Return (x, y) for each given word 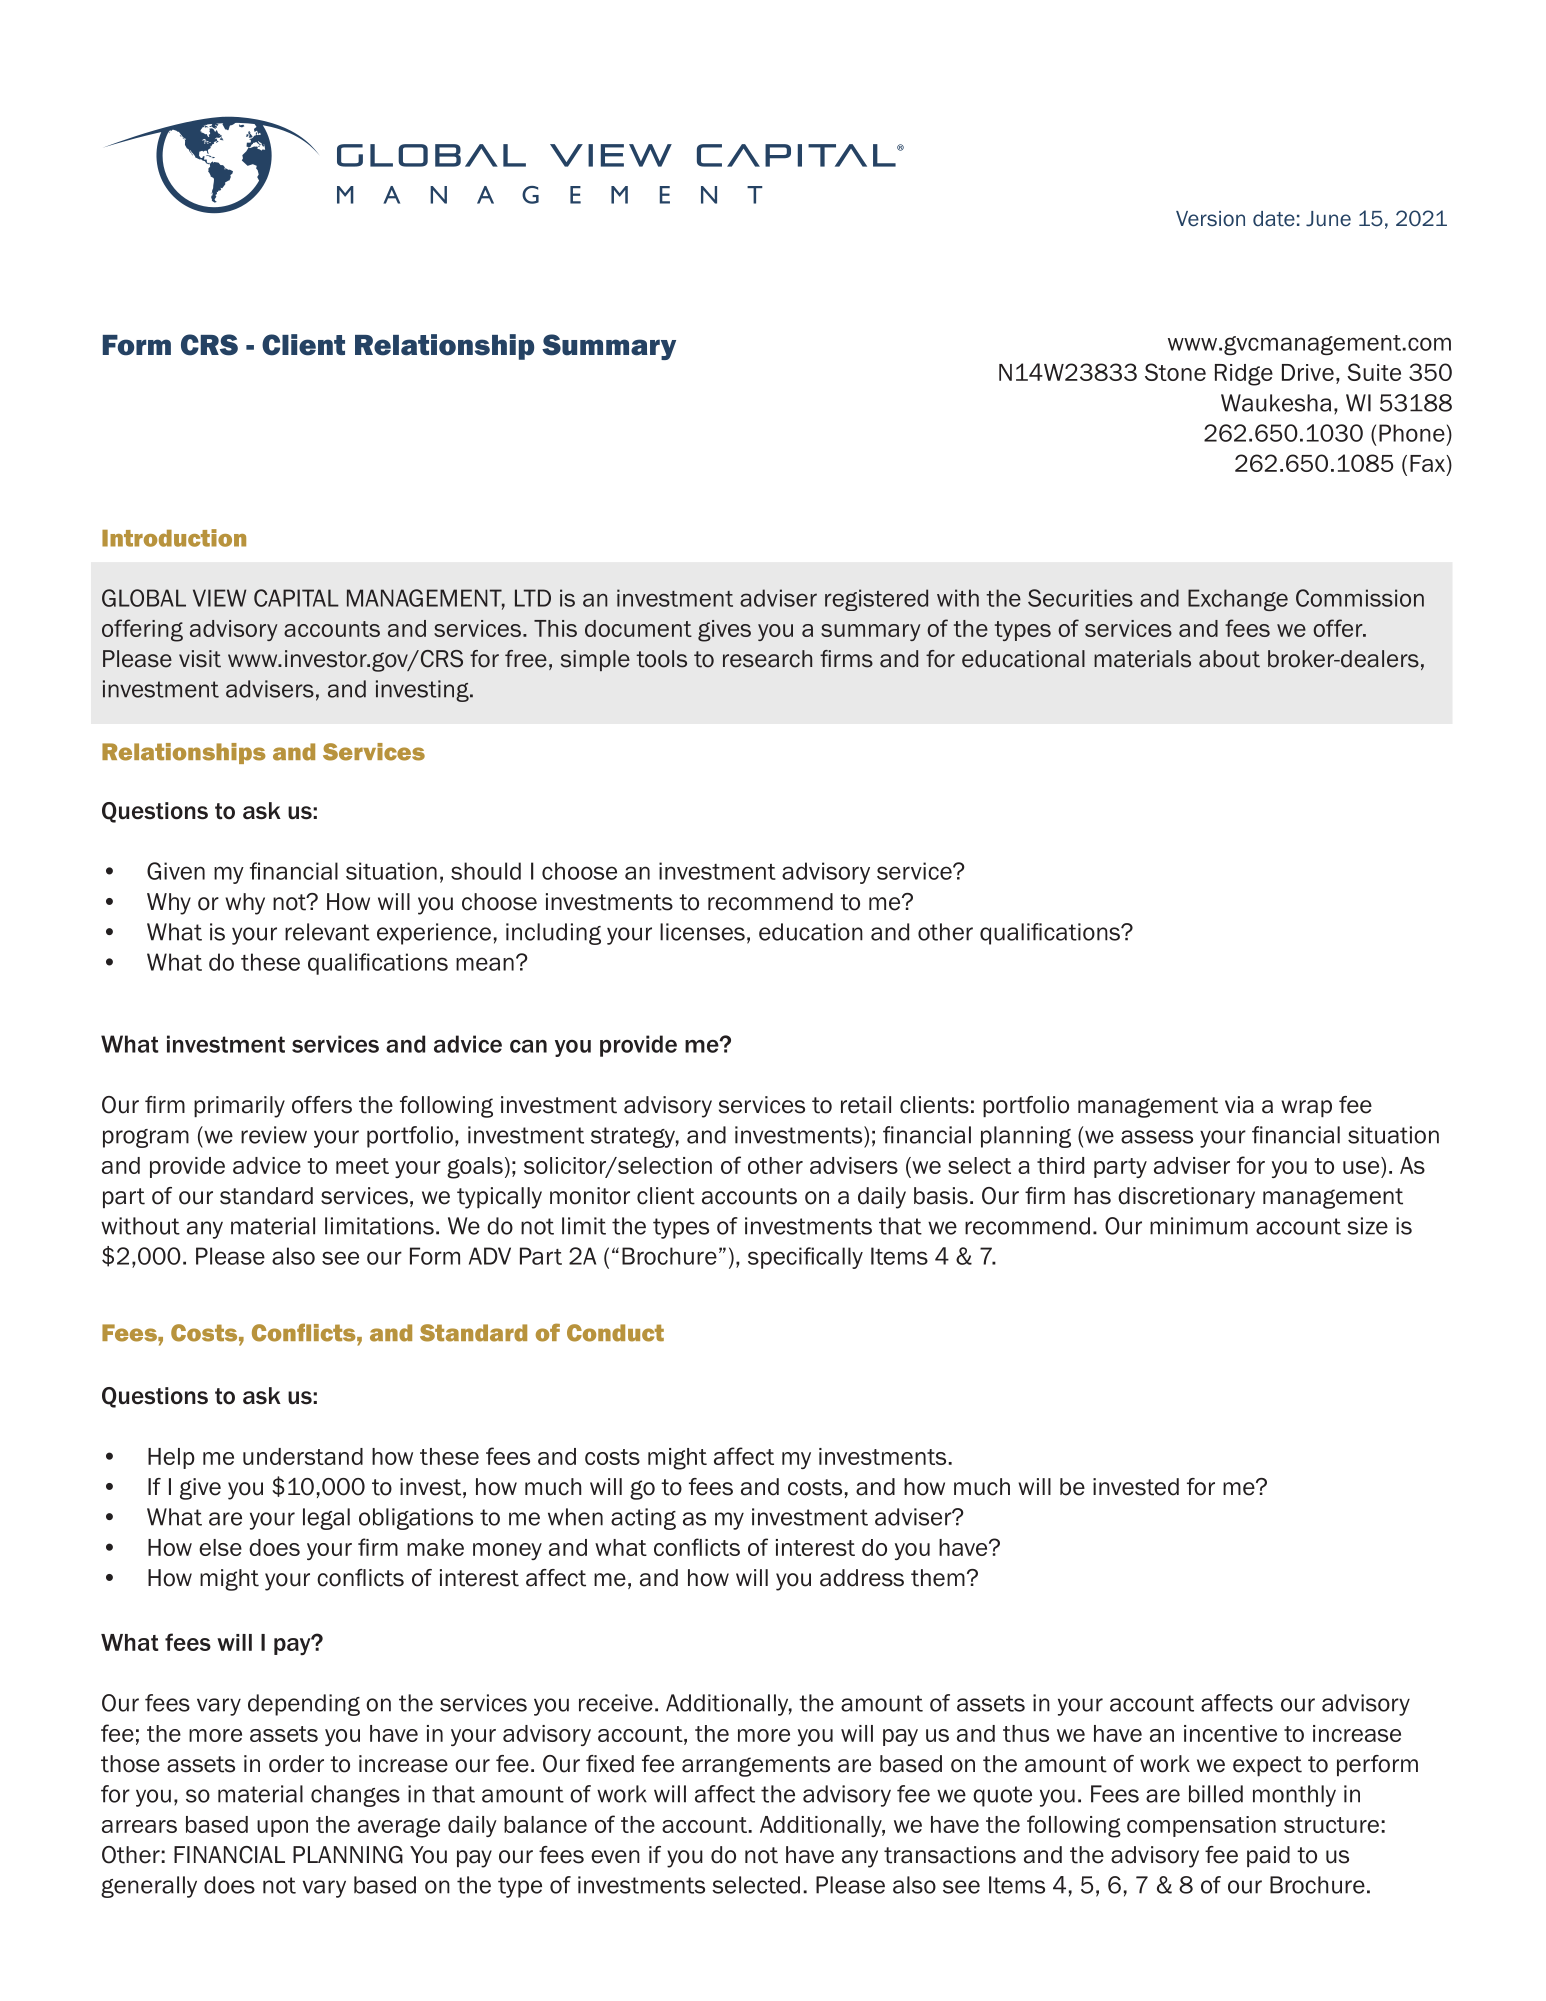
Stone (1175, 372)
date (1274, 219)
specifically (805, 1258)
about (1229, 659)
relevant (327, 932)
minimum (1199, 1226)
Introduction (174, 538)
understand (303, 1456)
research (767, 659)
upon (282, 1828)
